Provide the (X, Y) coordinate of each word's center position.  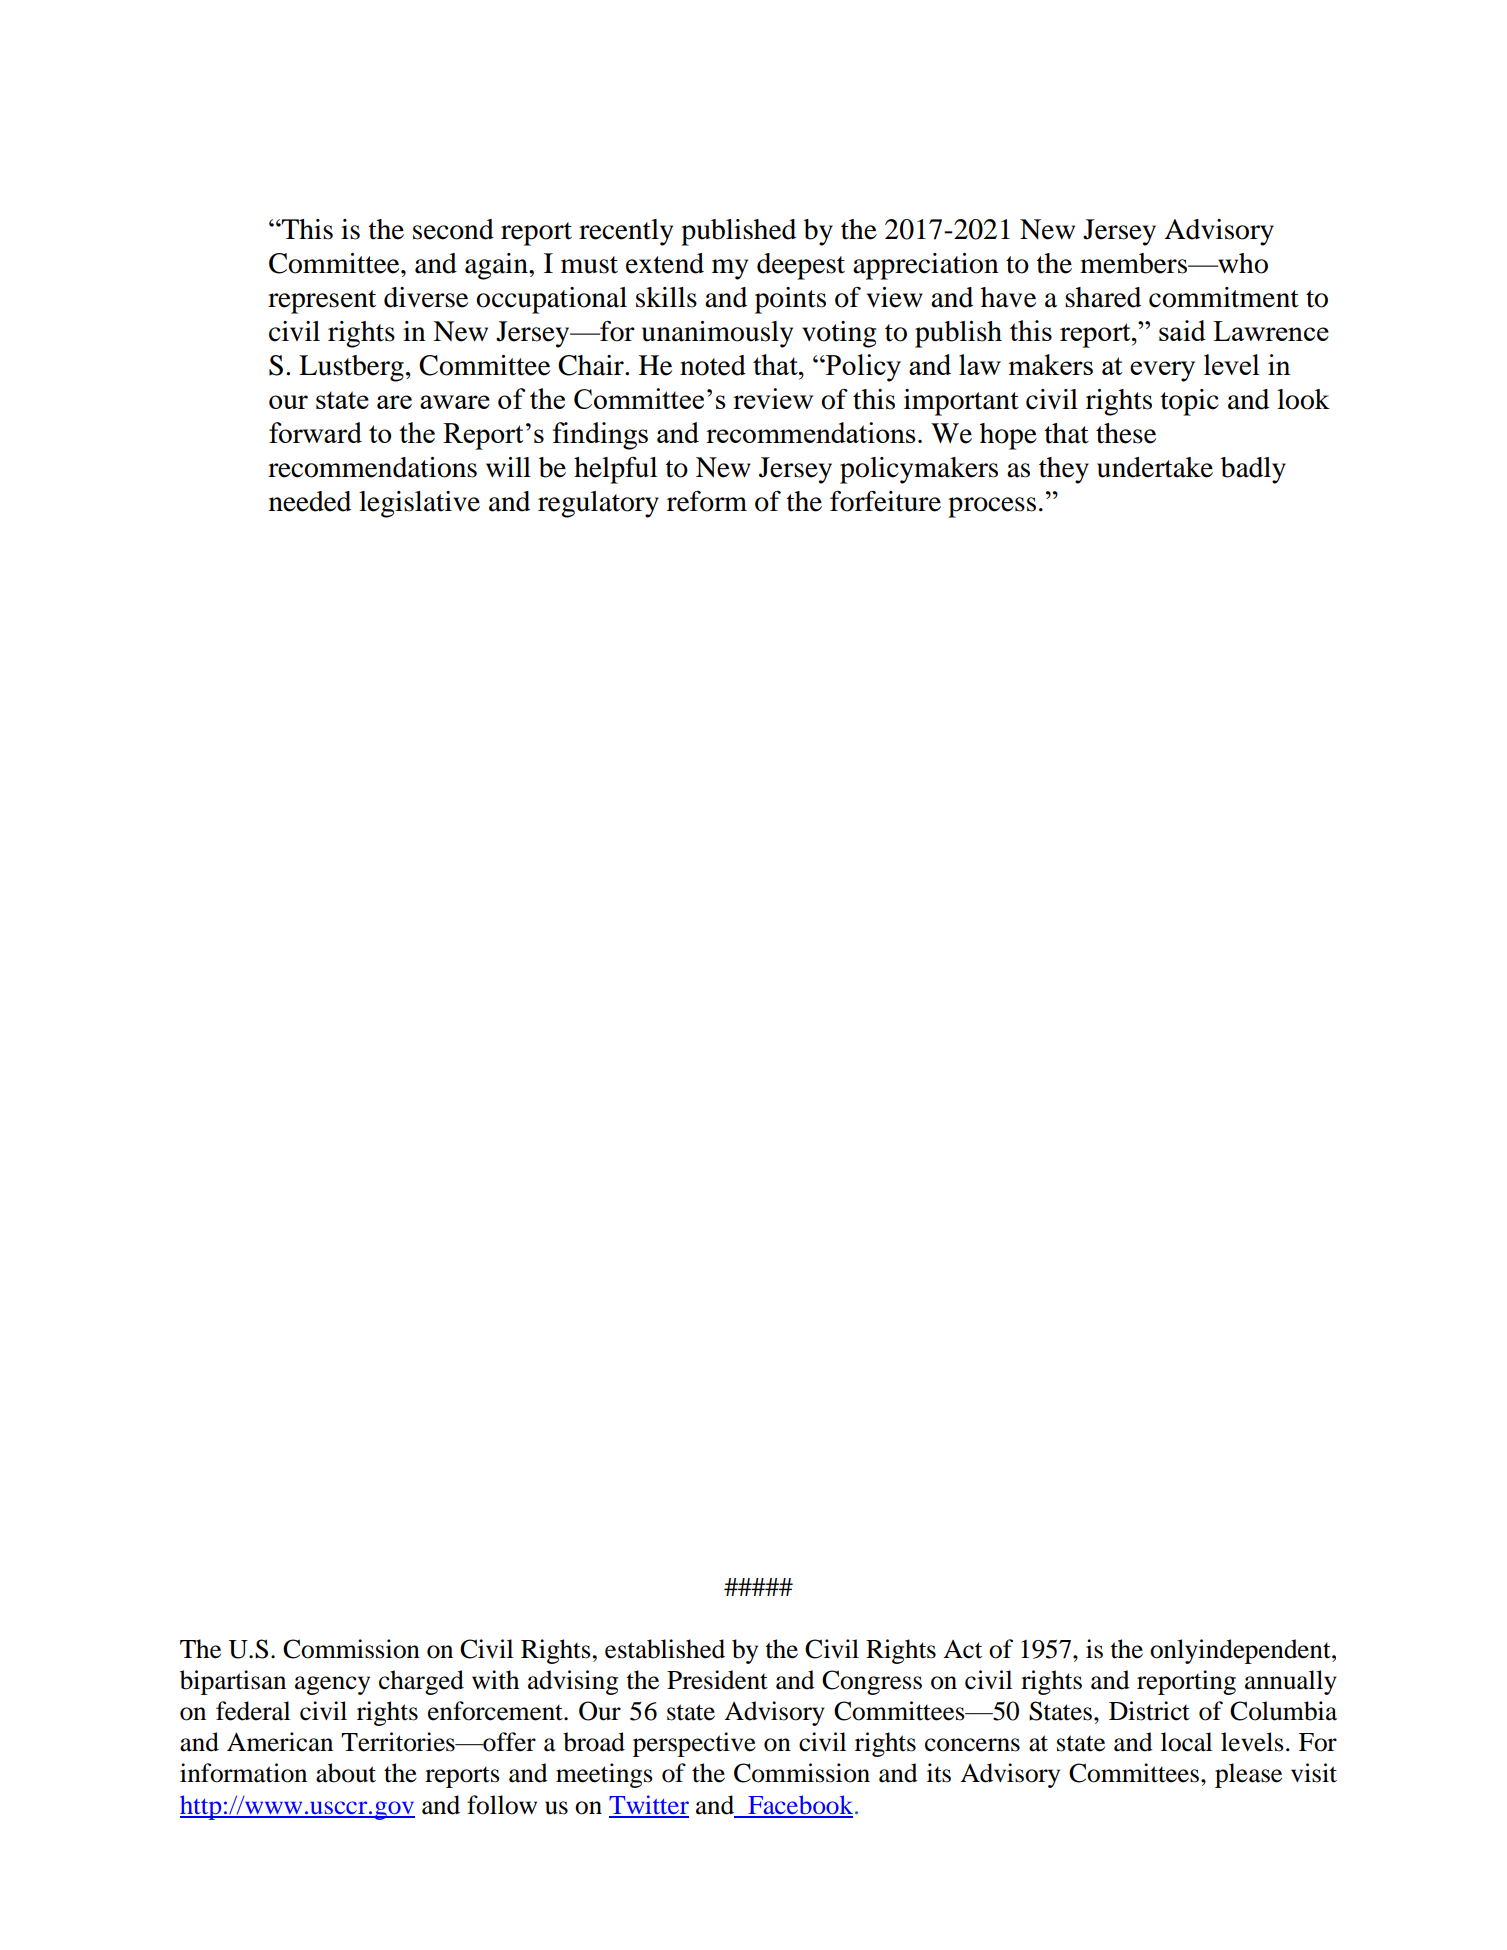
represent (322, 302)
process (992, 507)
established (665, 1649)
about (346, 1773)
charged (421, 1682)
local (1186, 1742)
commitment (1224, 297)
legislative (419, 504)
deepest (801, 266)
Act (962, 1649)
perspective (694, 1744)
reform (707, 501)
